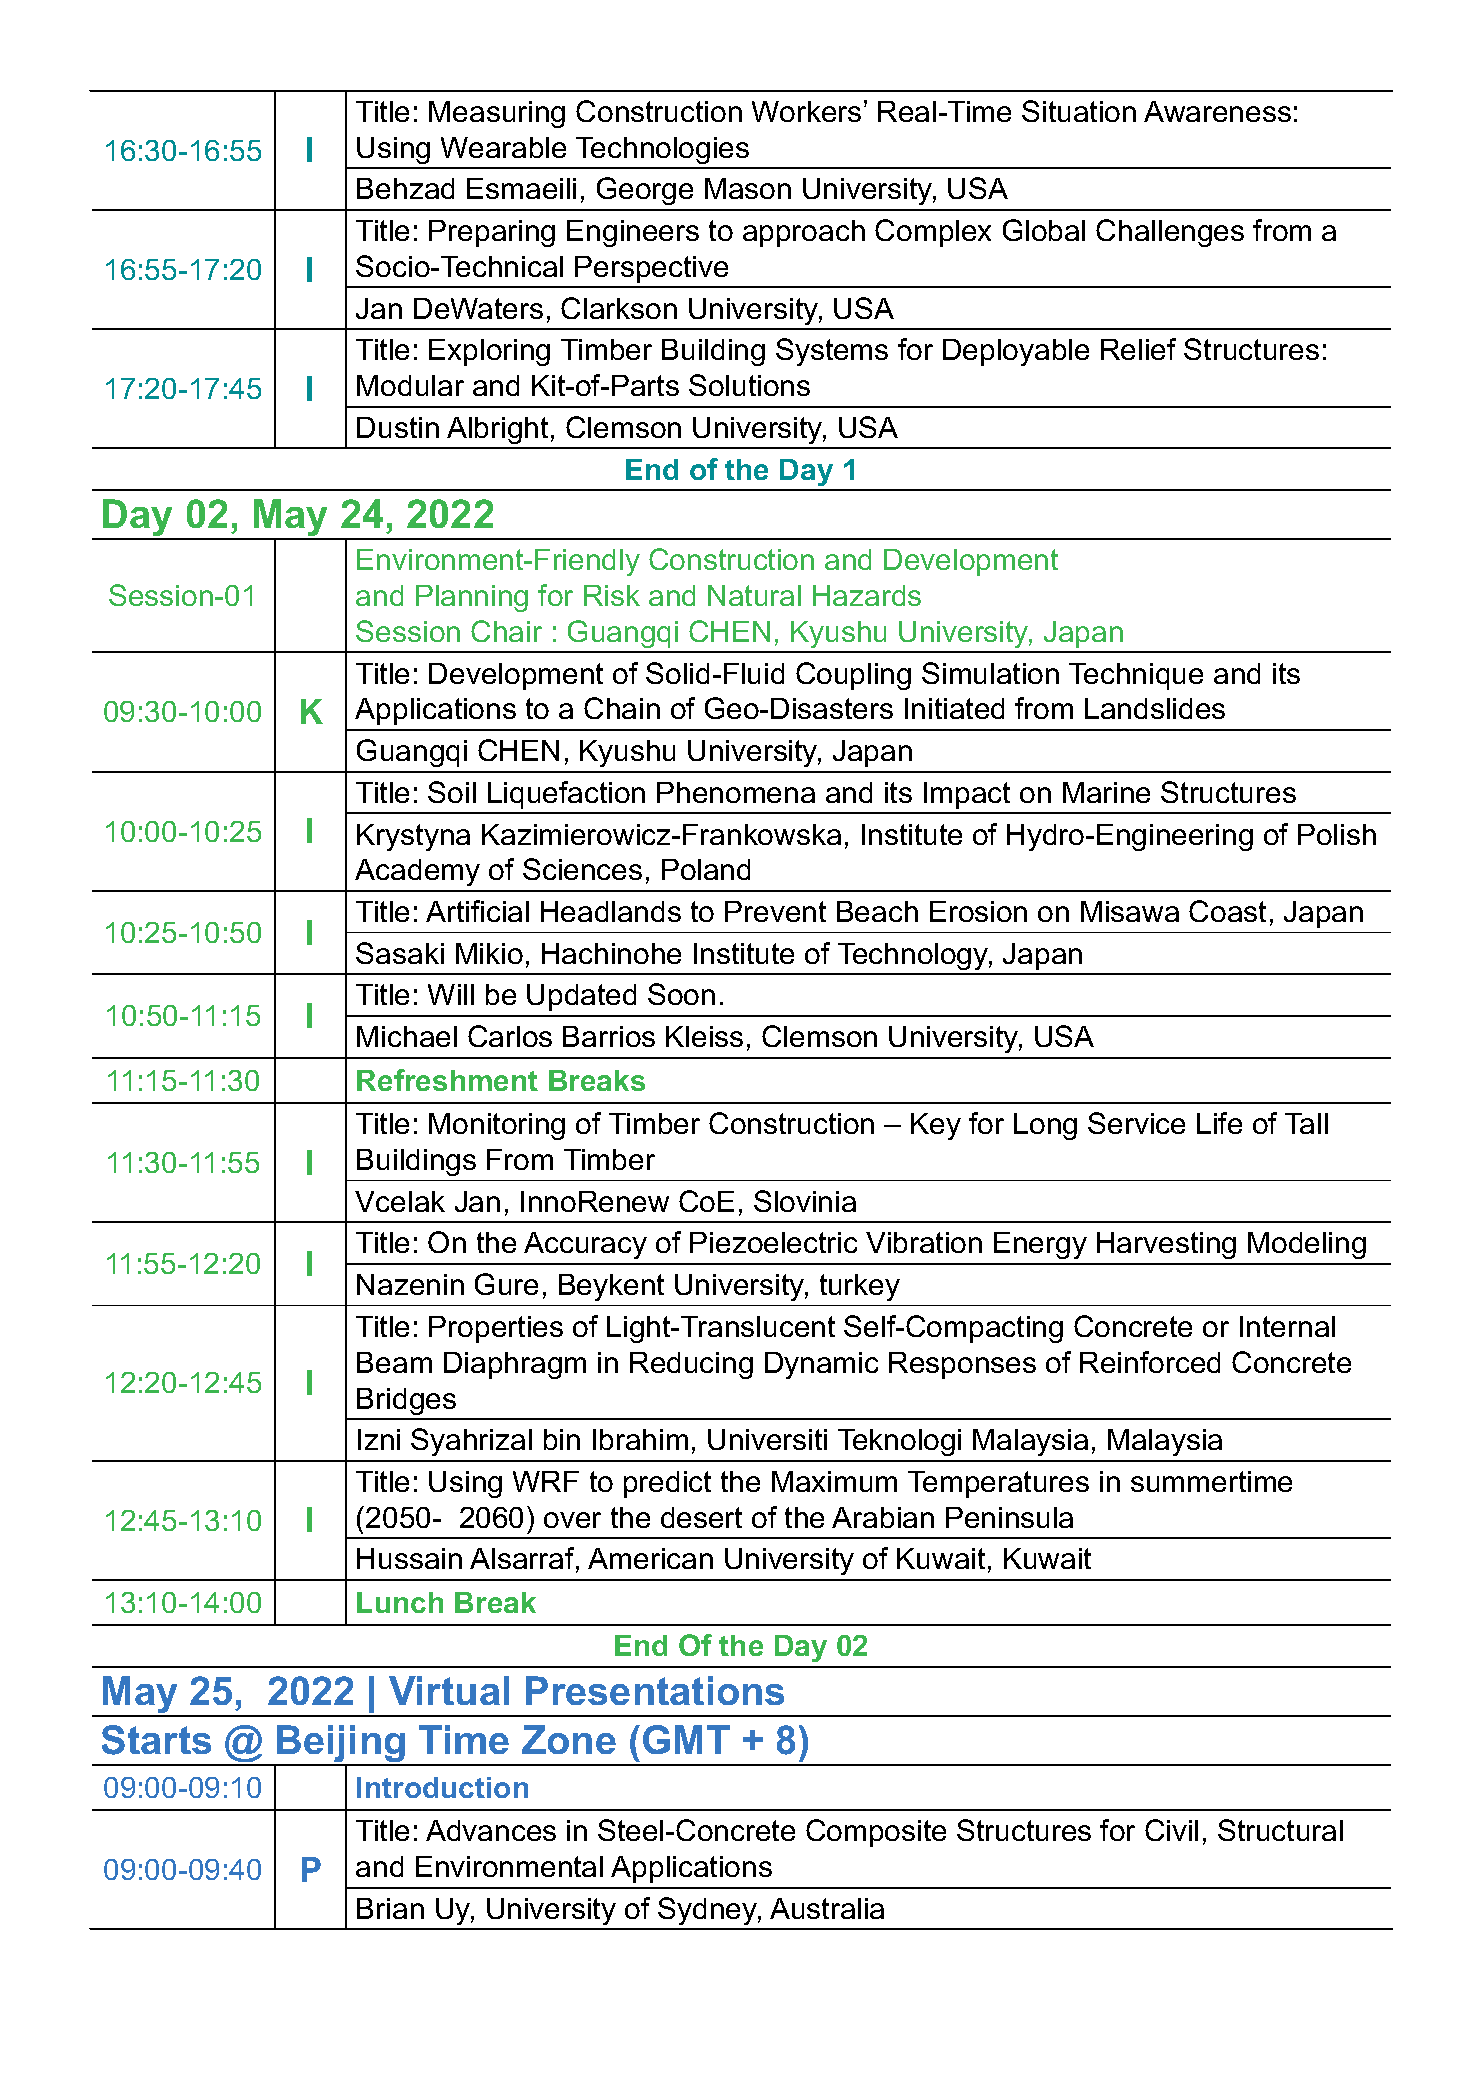 This screenshot has height=2097, width=1483. I want to click on Wearable, so click(503, 147).
